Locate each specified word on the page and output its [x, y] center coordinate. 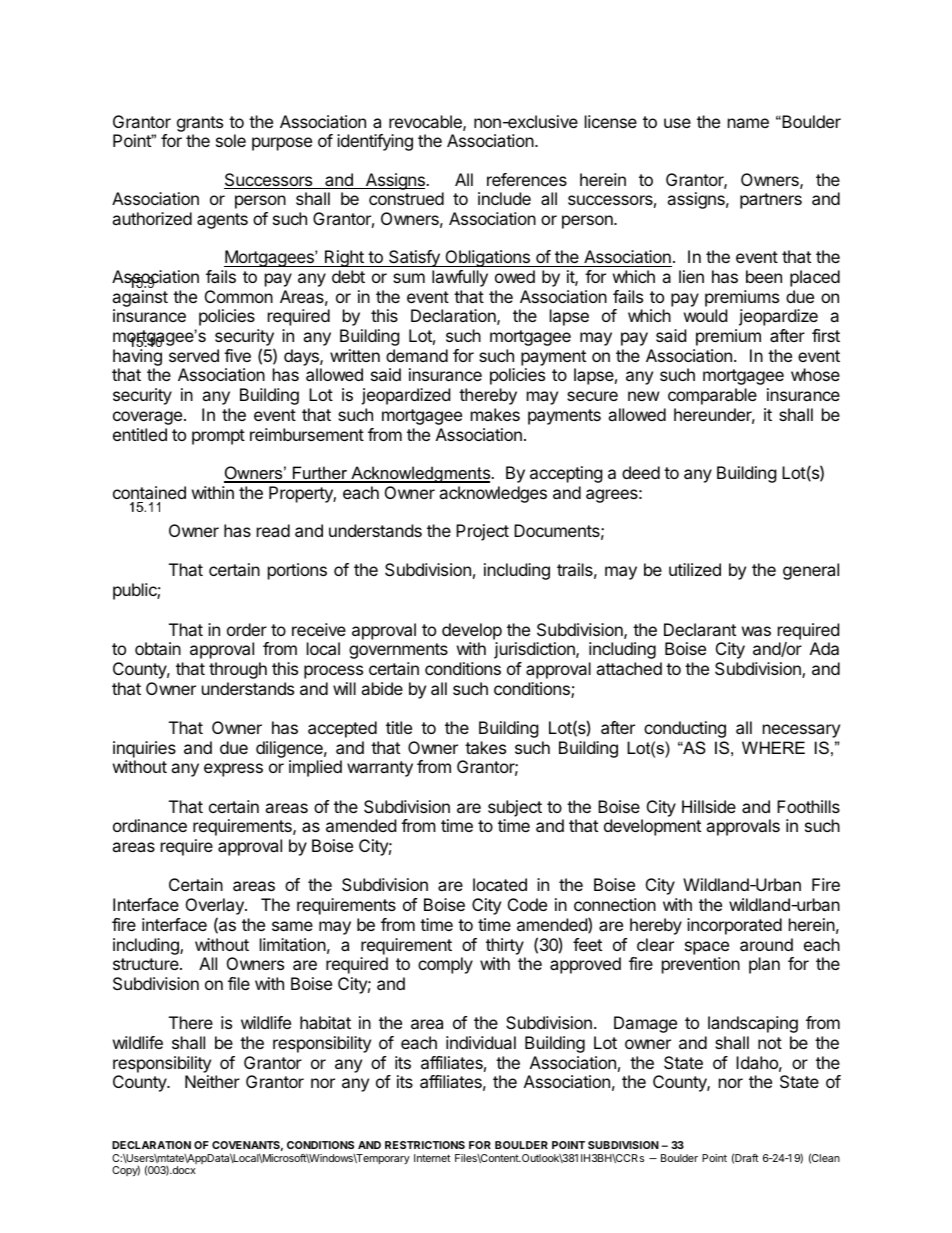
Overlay [216, 908]
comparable [712, 396]
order [247, 629]
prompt [218, 437]
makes [495, 414]
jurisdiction [535, 650]
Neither [212, 1081]
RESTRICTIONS [425, 1145]
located [500, 884]
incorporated [734, 926]
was [756, 631]
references [527, 179]
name [748, 123]
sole [231, 140]
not [770, 1043]
